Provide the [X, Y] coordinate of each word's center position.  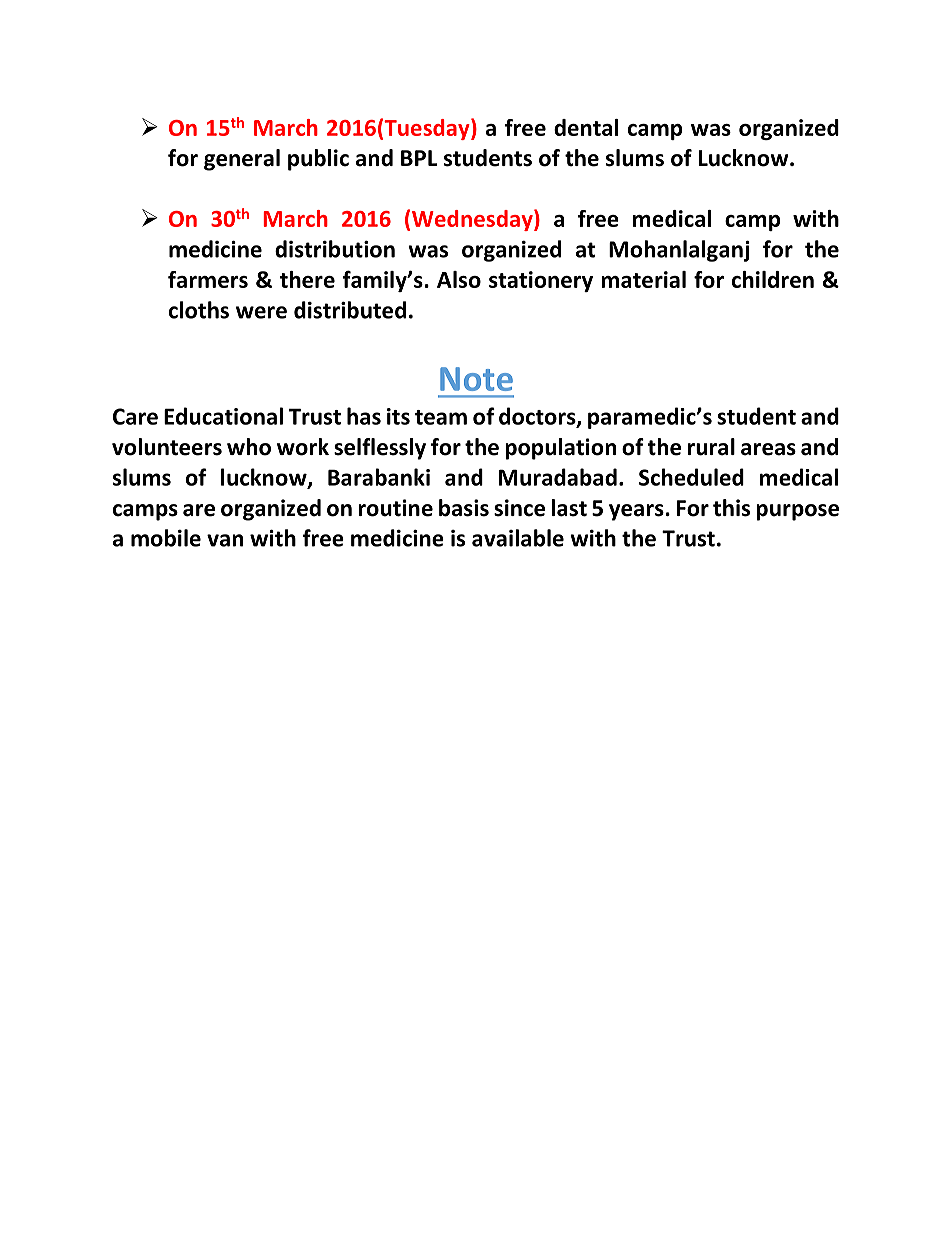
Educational [223, 416]
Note [476, 379]
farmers [208, 279]
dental [586, 127]
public [318, 160]
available [518, 538]
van [225, 540]
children [773, 279]
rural [711, 447]
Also [459, 279]
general [242, 160]
